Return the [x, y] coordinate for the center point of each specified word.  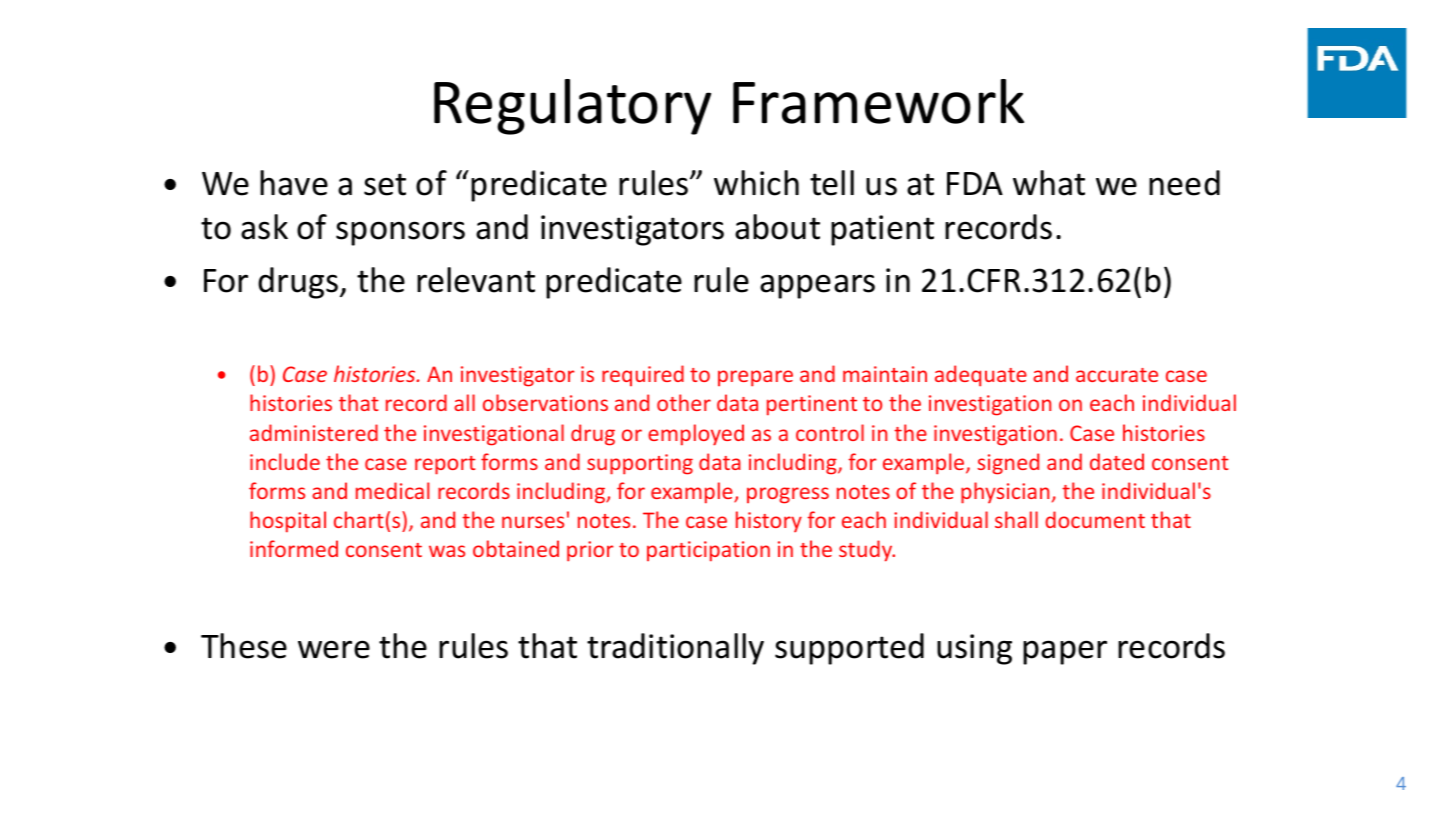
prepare [755, 378]
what [1049, 183]
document [1095, 519]
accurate [1117, 375]
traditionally [675, 649]
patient [882, 230]
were [334, 649]
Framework [878, 101]
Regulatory [572, 107]
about [777, 227]
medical [392, 490]
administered [314, 432]
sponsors [400, 233]
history [769, 521]
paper [1065, 652]
